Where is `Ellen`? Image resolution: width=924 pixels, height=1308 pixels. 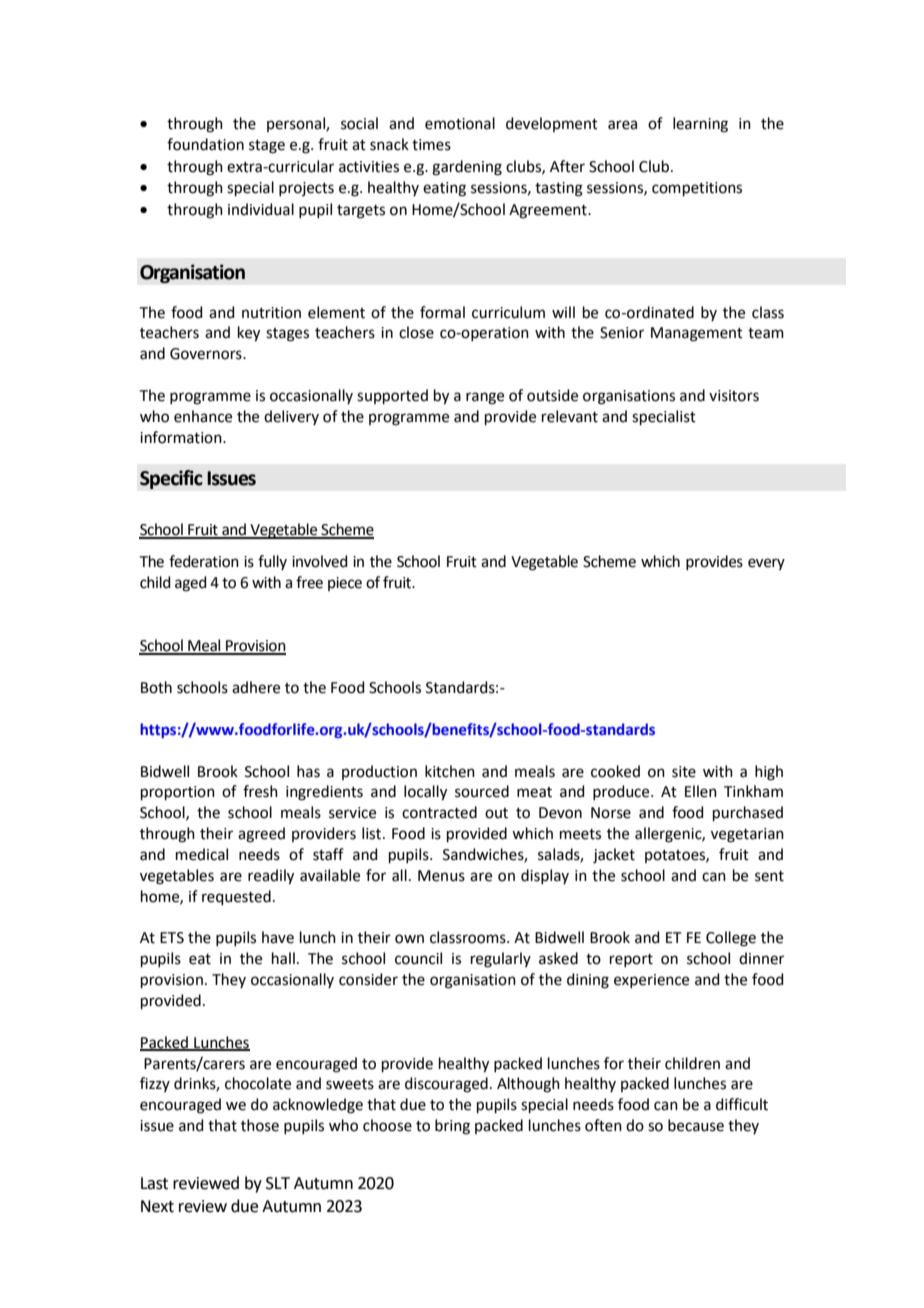
Ellen is located at coordinates (701, 791).
